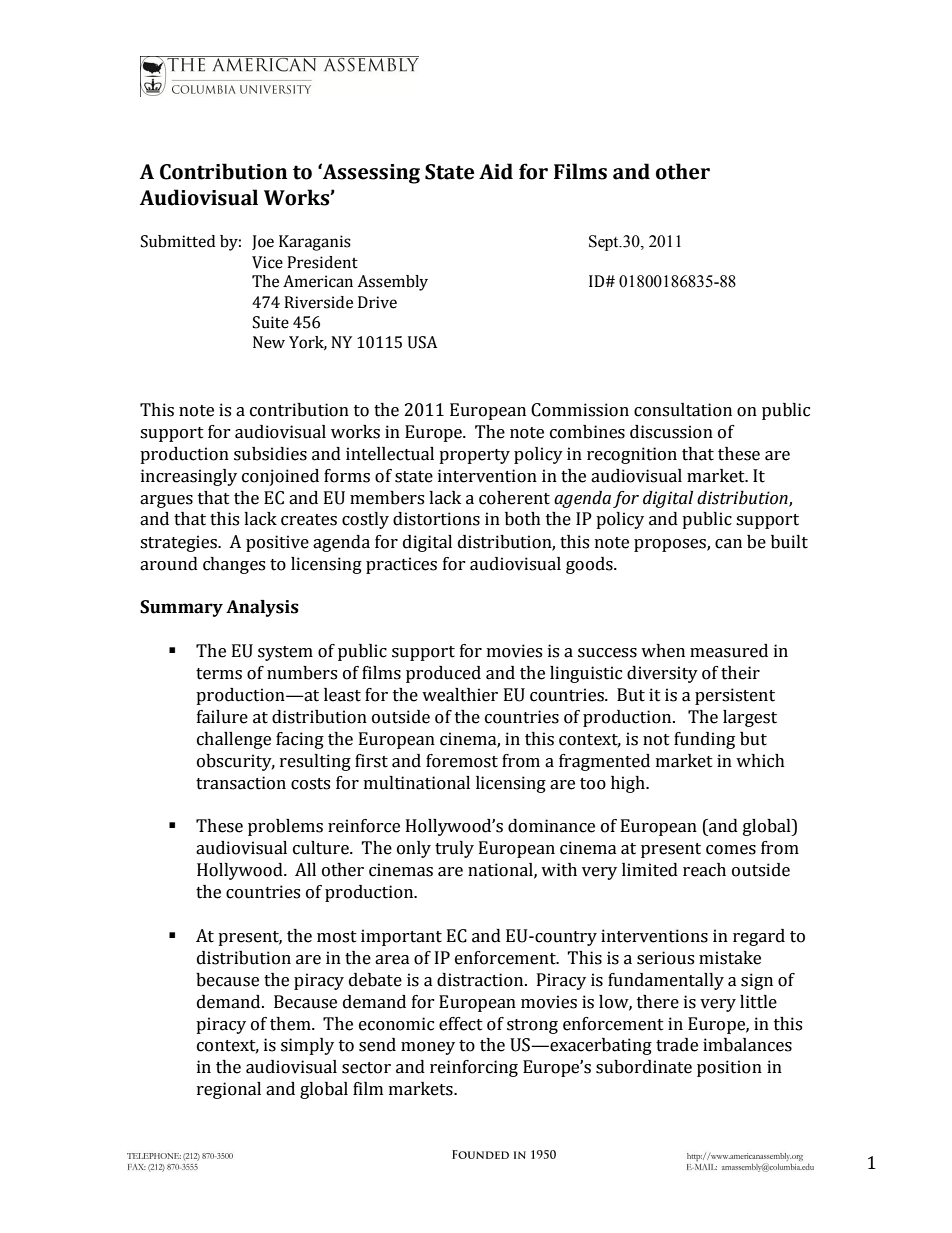 The width and height of the document is (952, 1233). I want to click on failure, so click(222, 717).
